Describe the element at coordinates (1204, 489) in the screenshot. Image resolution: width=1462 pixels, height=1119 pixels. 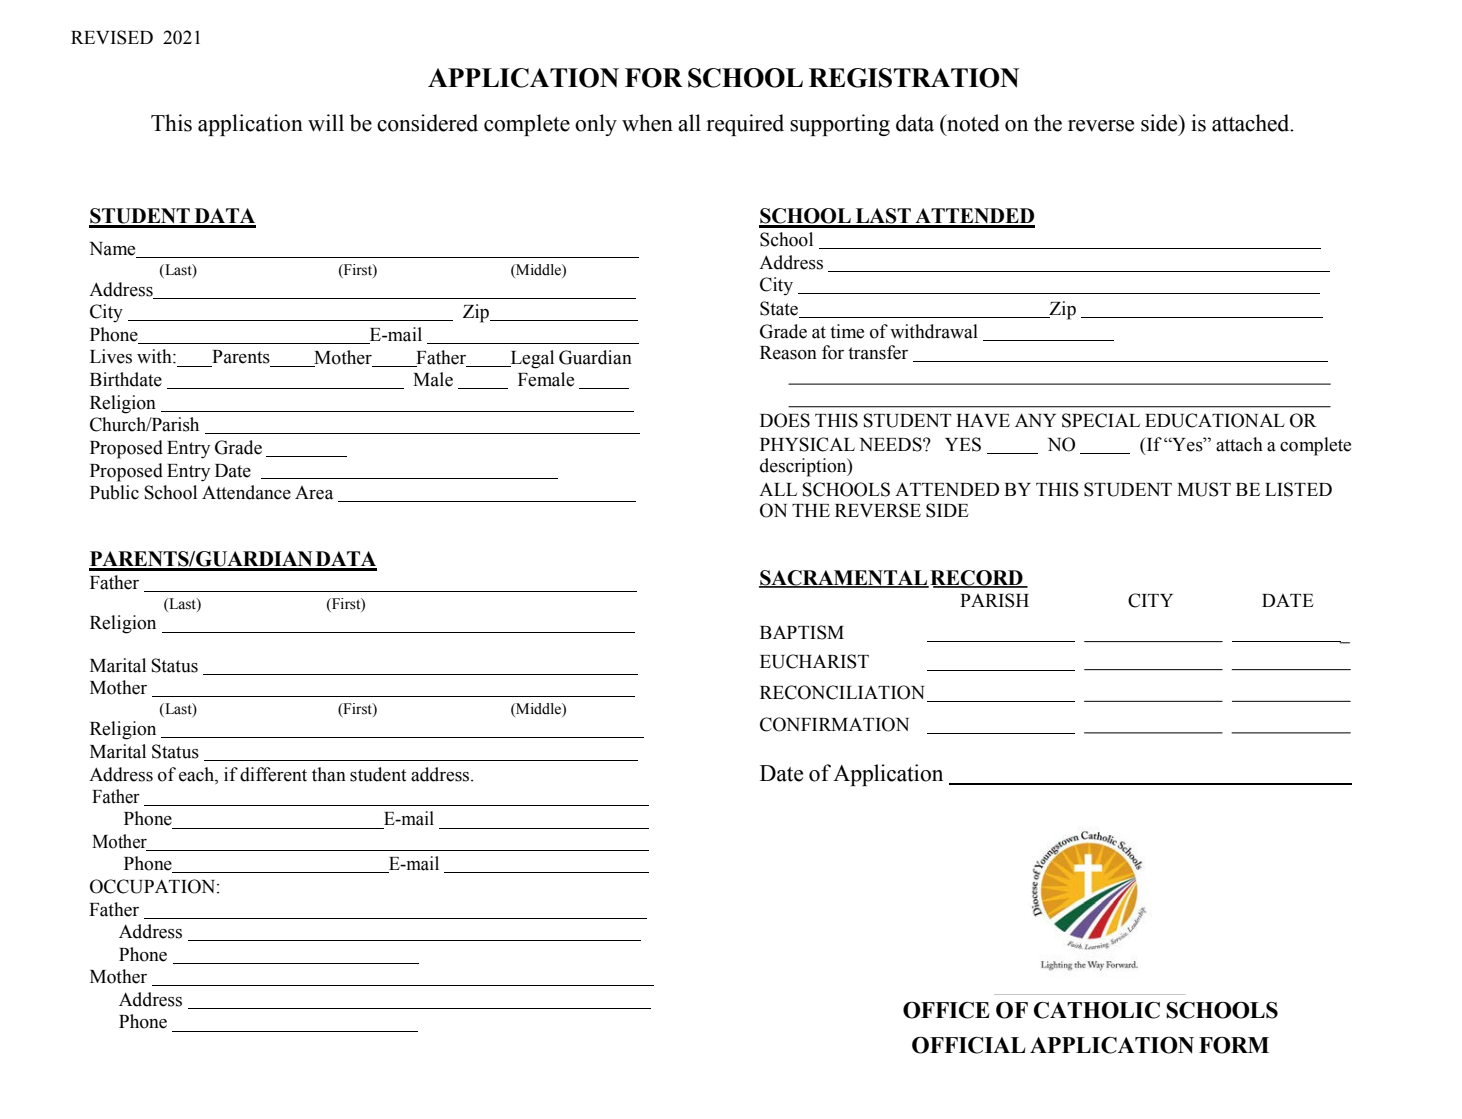
I see `MUST` at that location.
